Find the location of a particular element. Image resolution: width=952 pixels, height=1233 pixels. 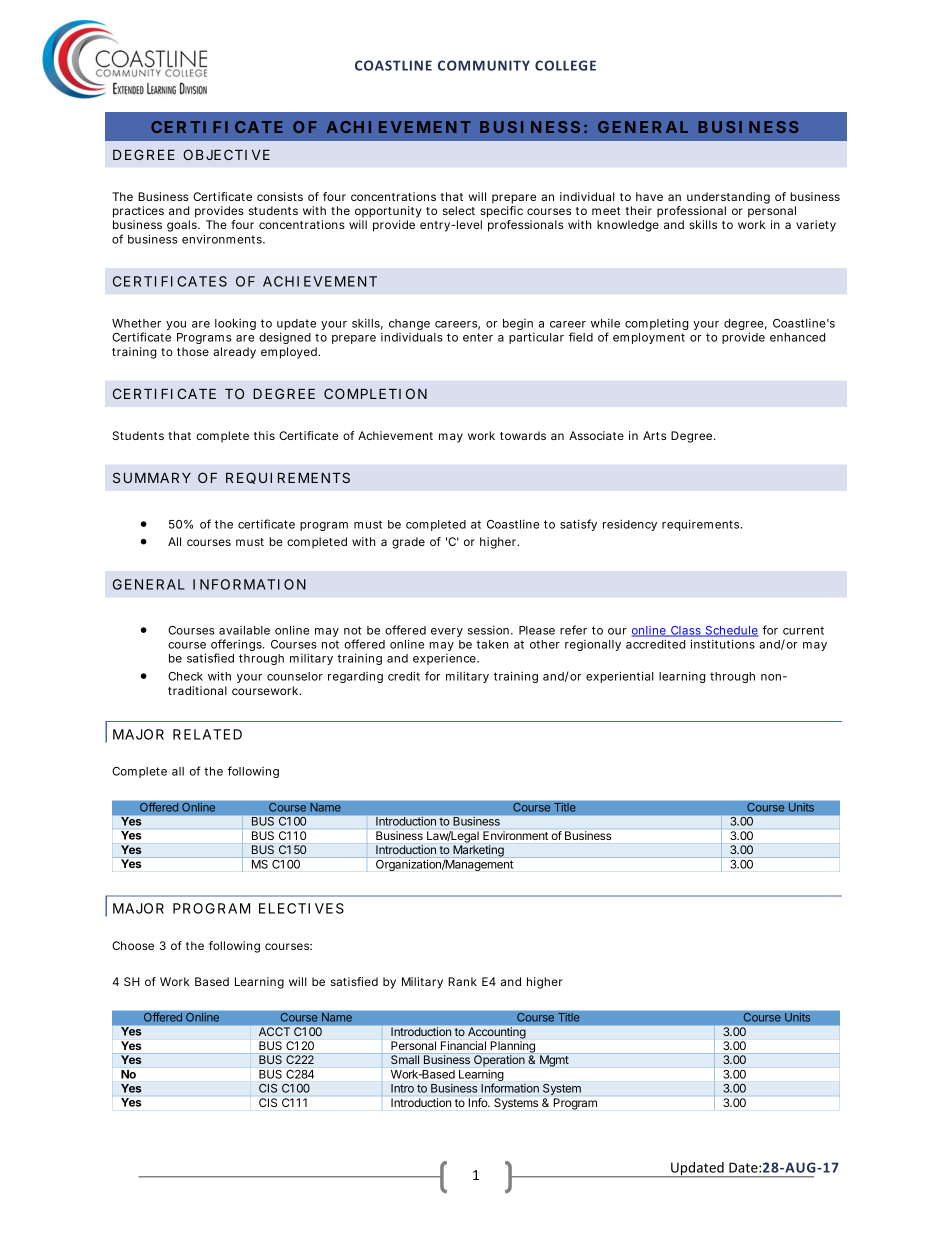

Marketing is located at coordinates (478, 851).
